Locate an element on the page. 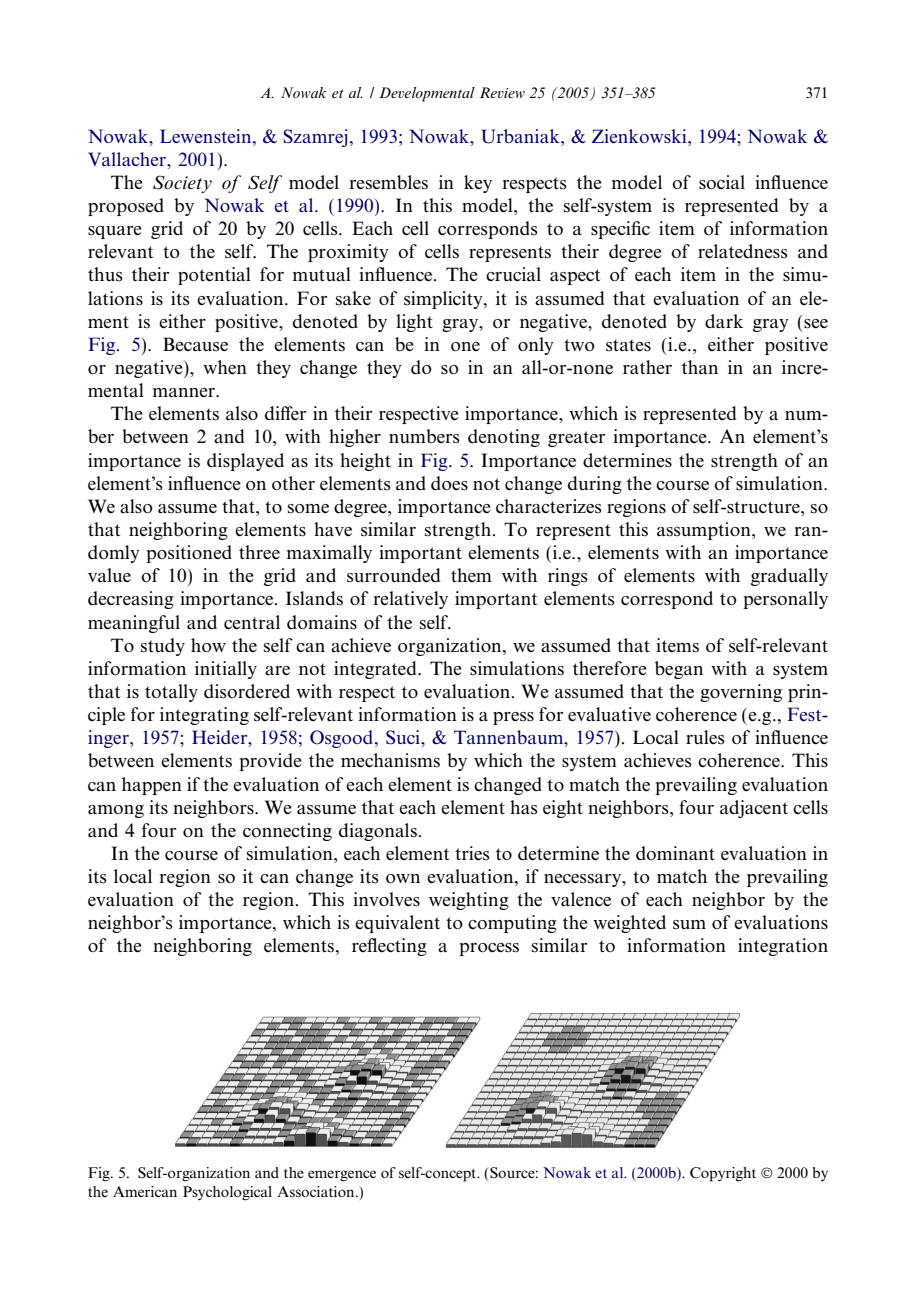  rules is located at coordinates (705, 737).
